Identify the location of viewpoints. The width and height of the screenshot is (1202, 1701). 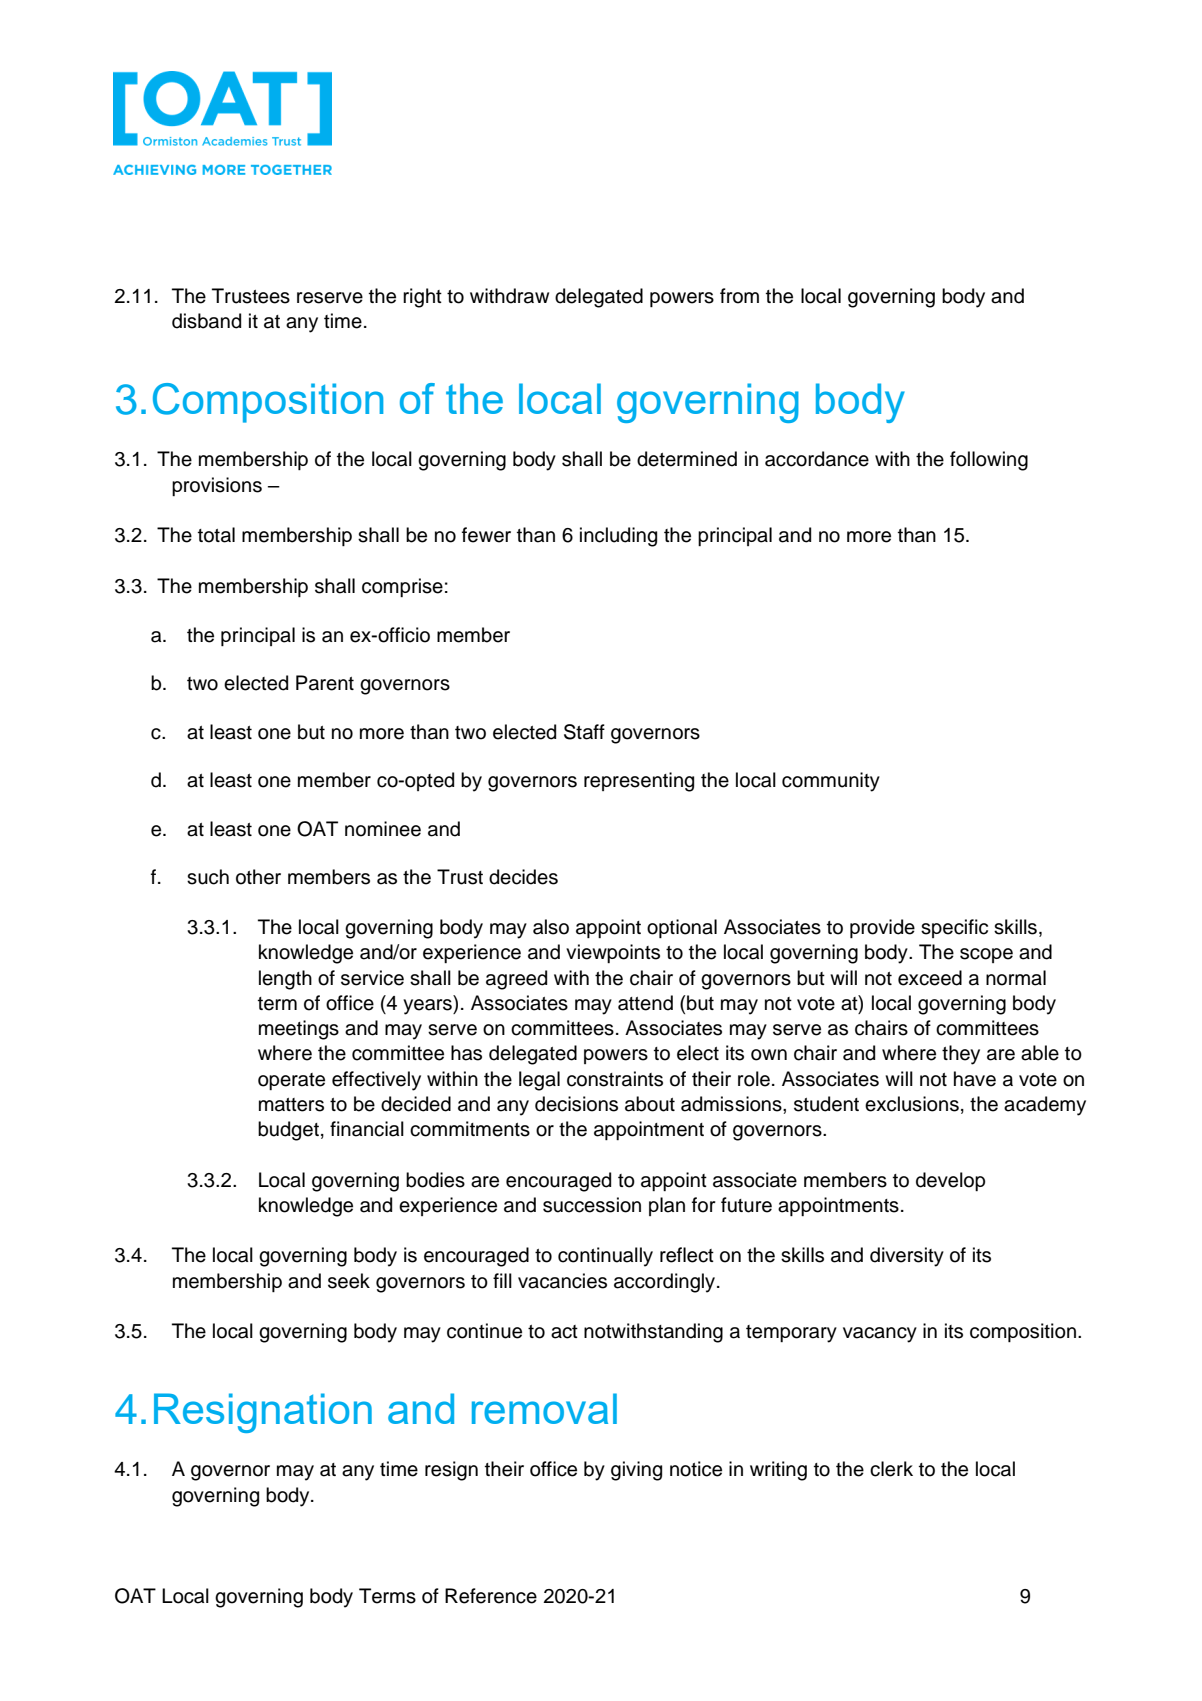
(613, 953).
